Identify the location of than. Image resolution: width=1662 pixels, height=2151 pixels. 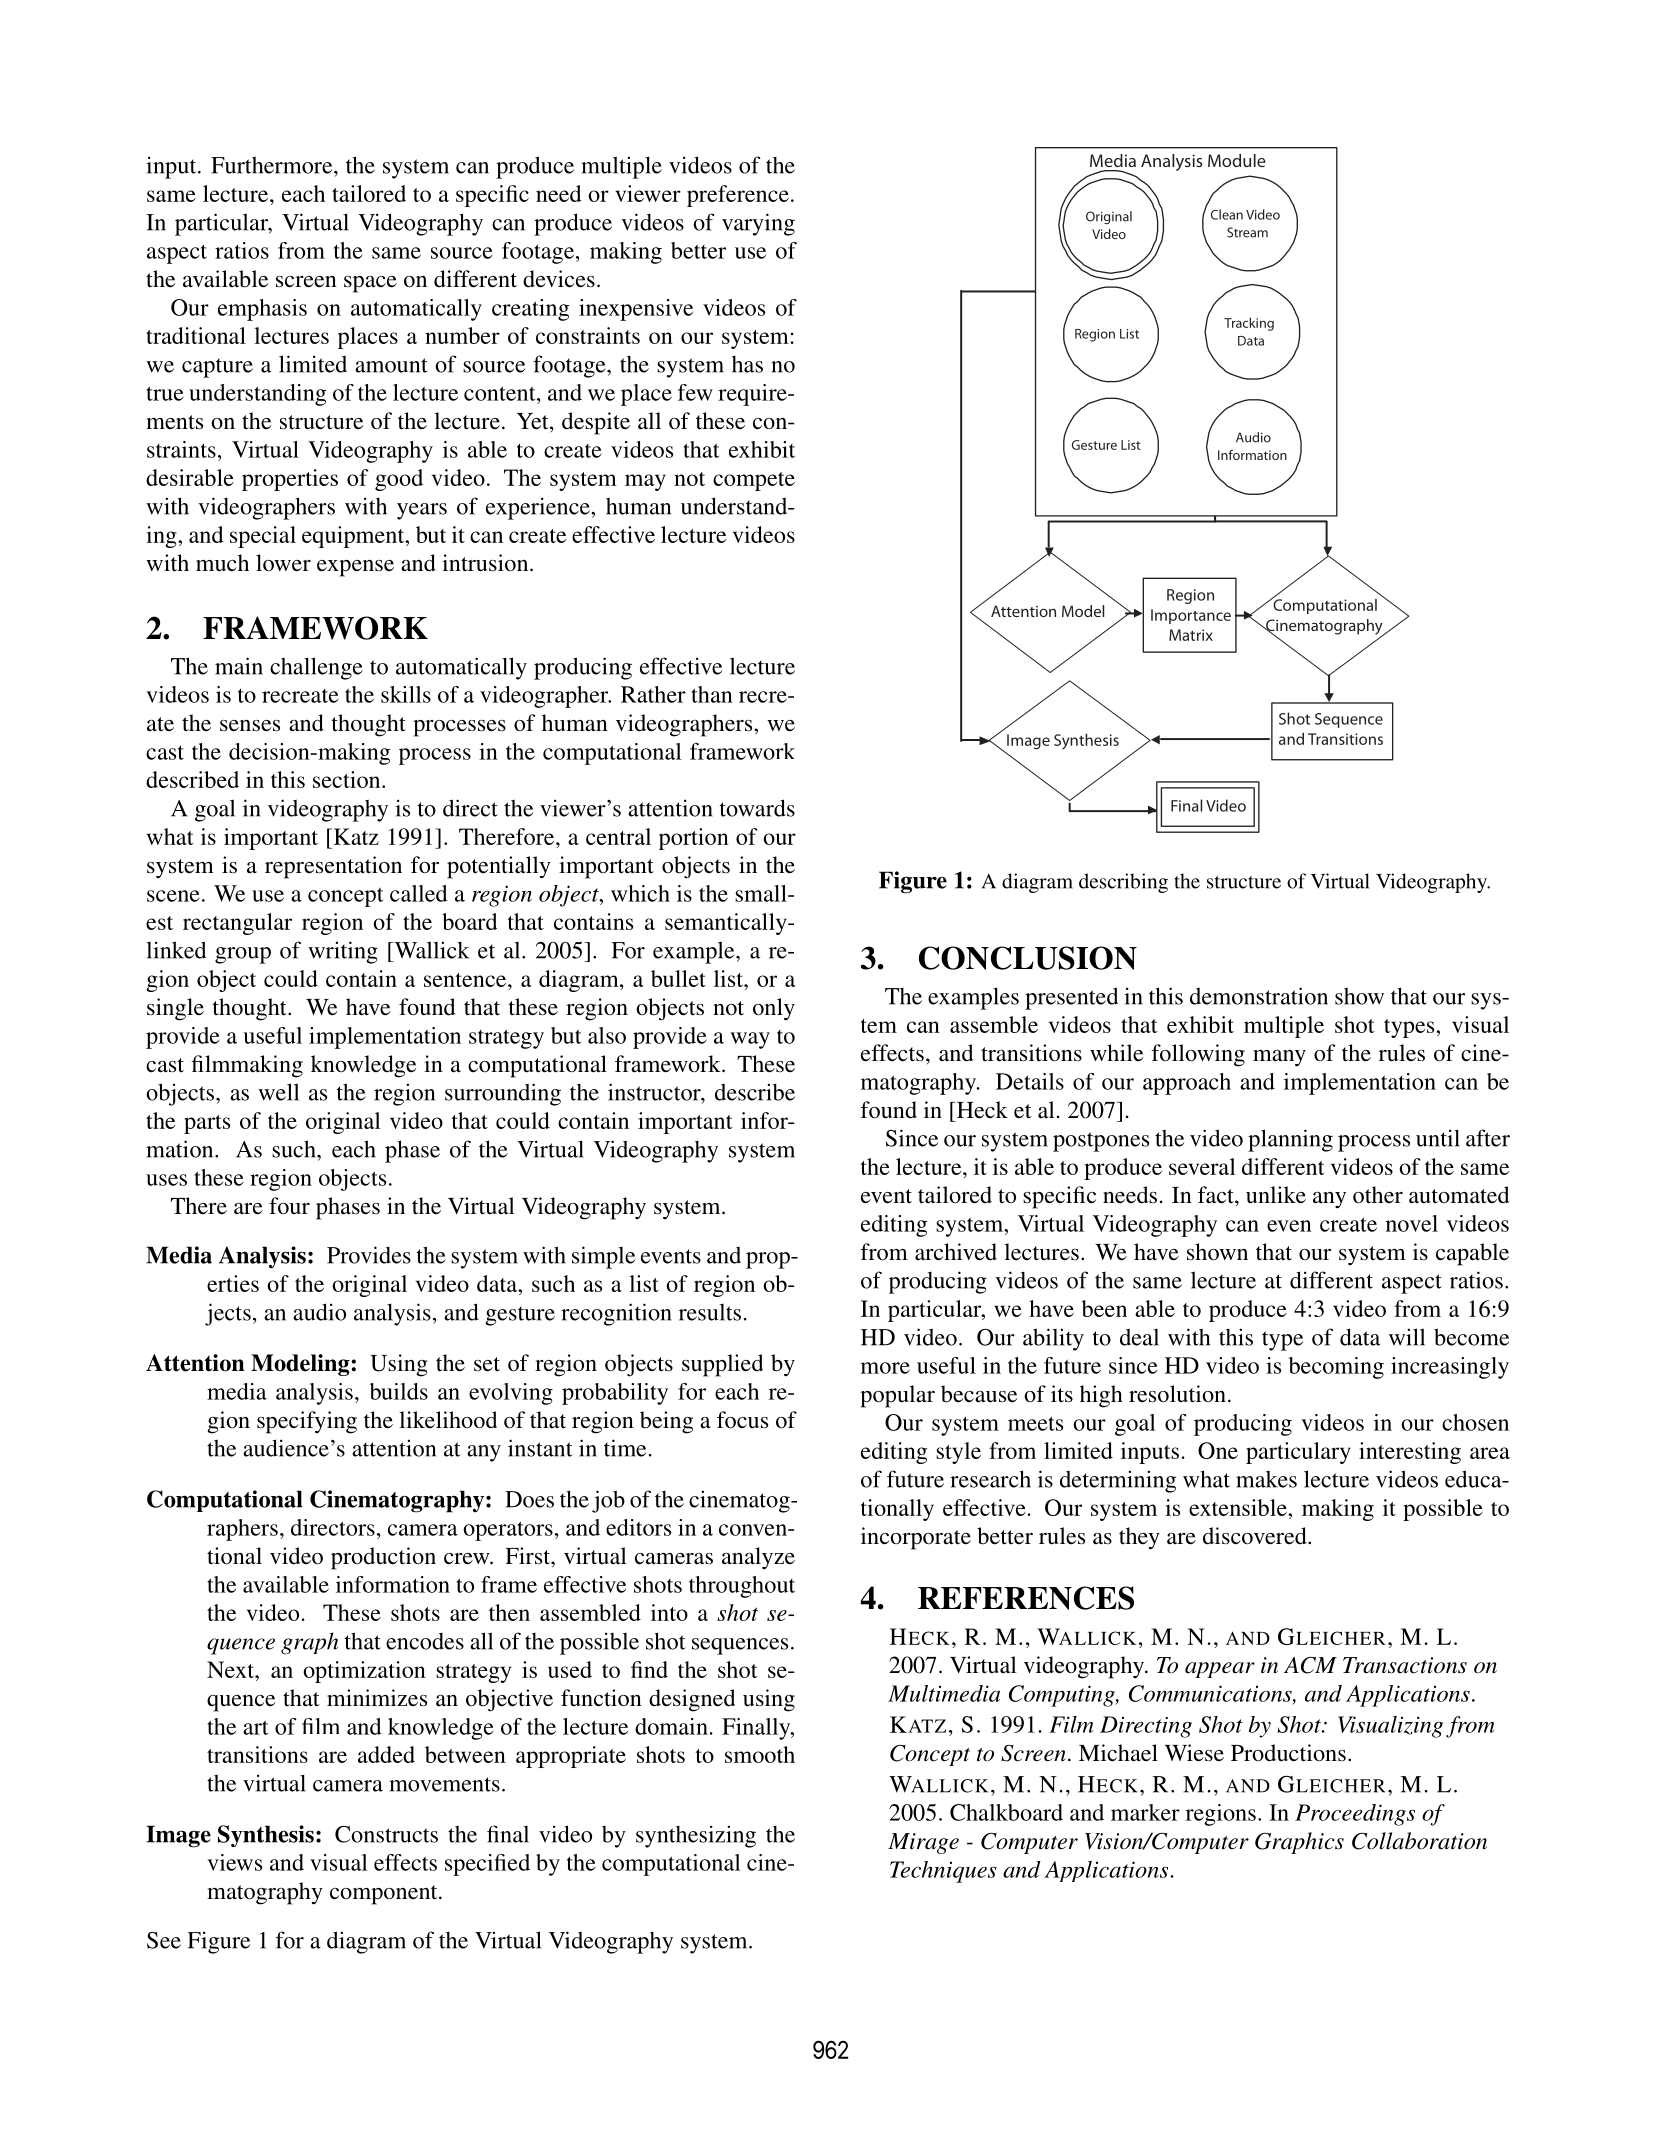
(712, 694).
